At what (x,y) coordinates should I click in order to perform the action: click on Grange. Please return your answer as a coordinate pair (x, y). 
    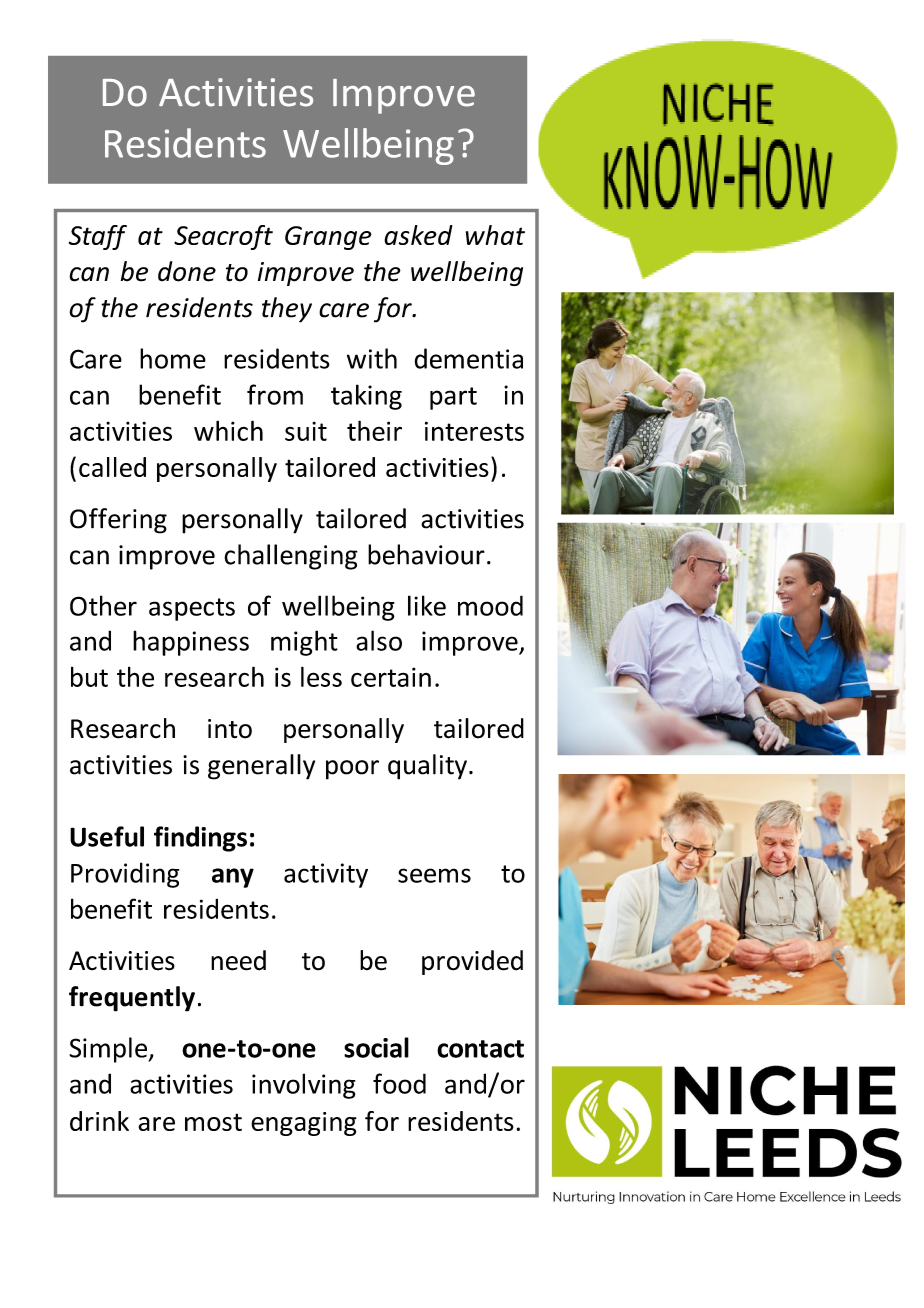
    Looking at the image, I should click on (328, 238).
